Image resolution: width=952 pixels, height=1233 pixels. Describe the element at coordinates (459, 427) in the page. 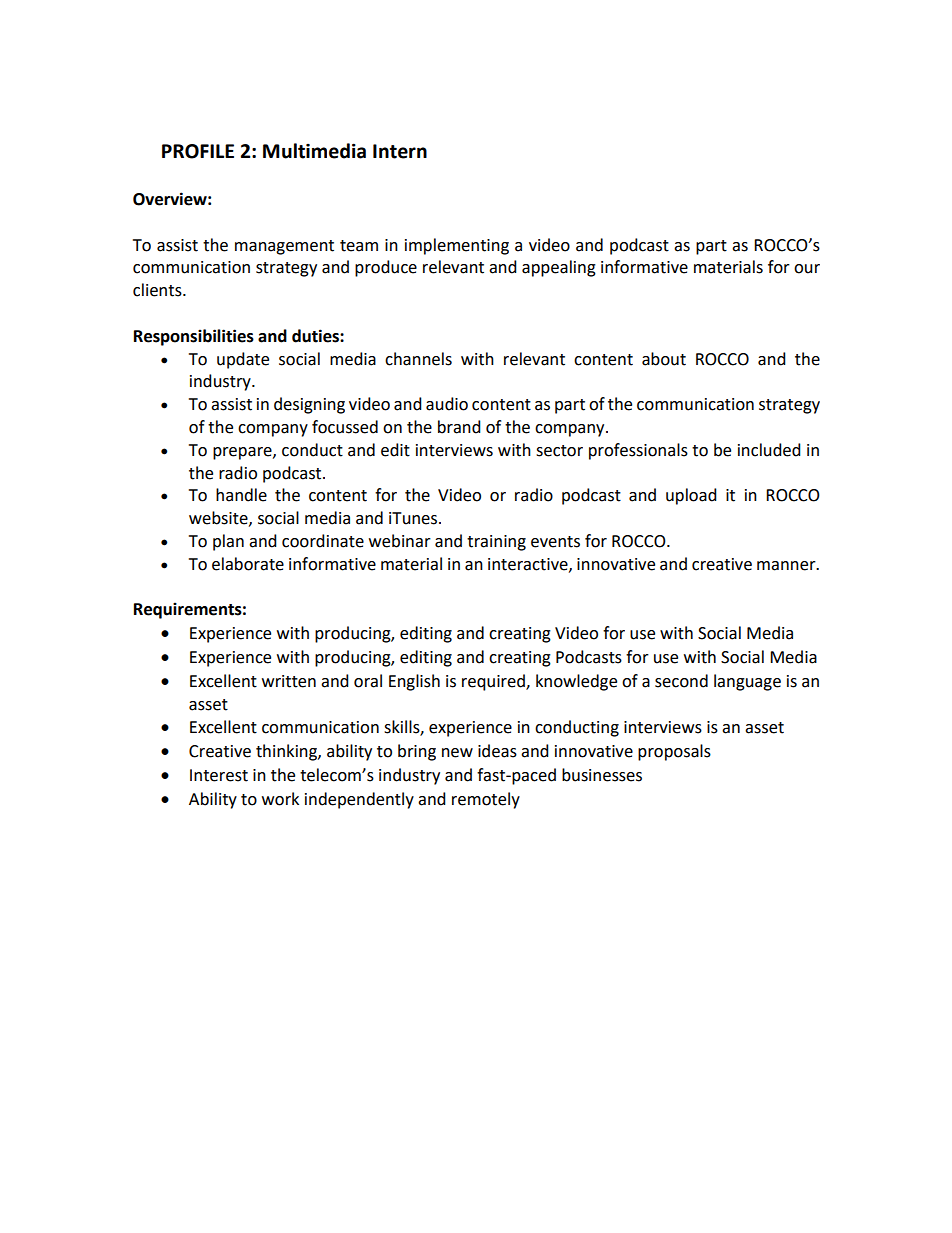

I see `brand` at that location.
